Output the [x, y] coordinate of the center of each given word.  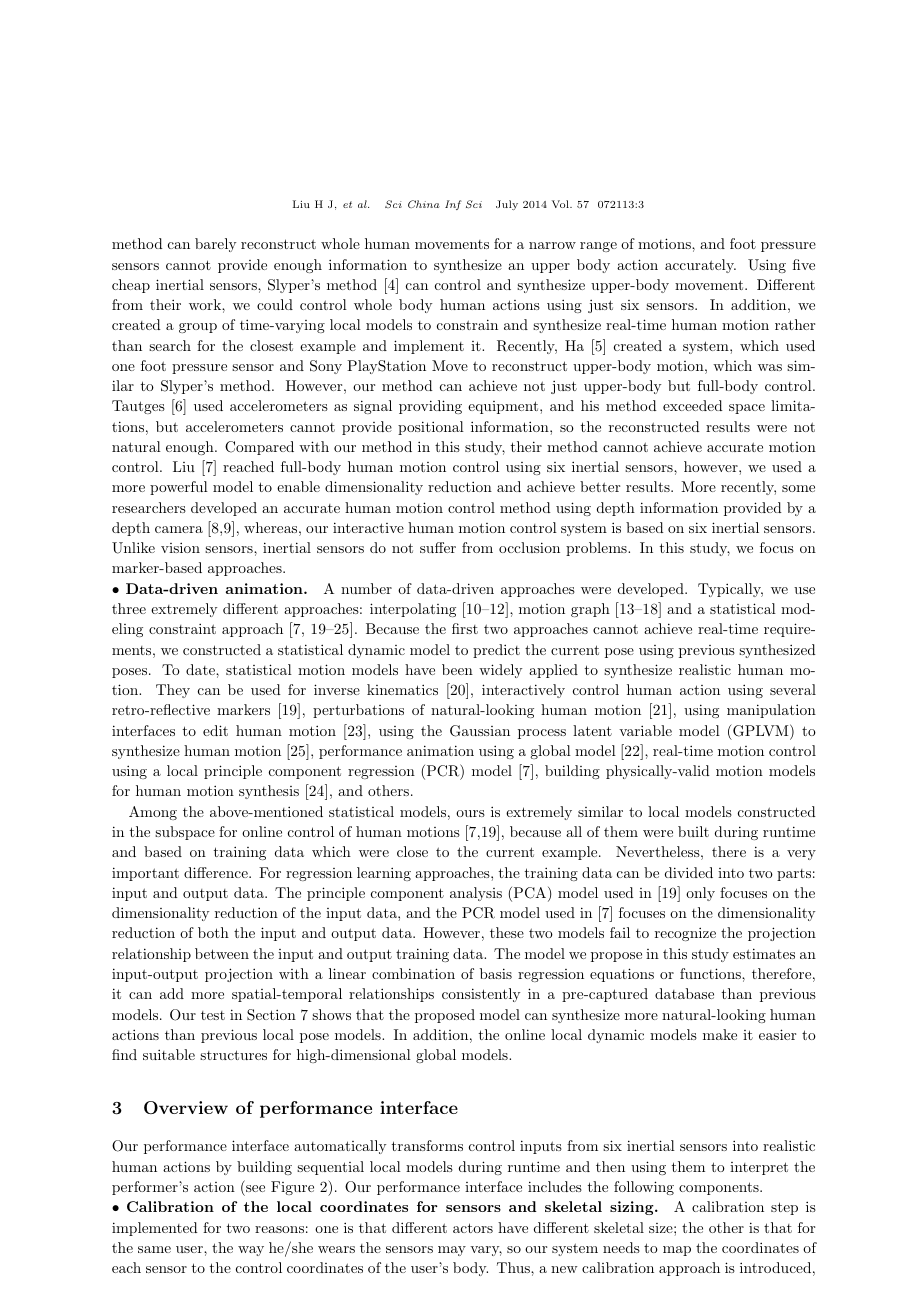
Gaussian [480, 731]
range [598, 247]
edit [215, 730]
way [251, 1251]
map [677, 1251]
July [507, 205]
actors [473, 1228]
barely [215, 245]
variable [645, 730]
